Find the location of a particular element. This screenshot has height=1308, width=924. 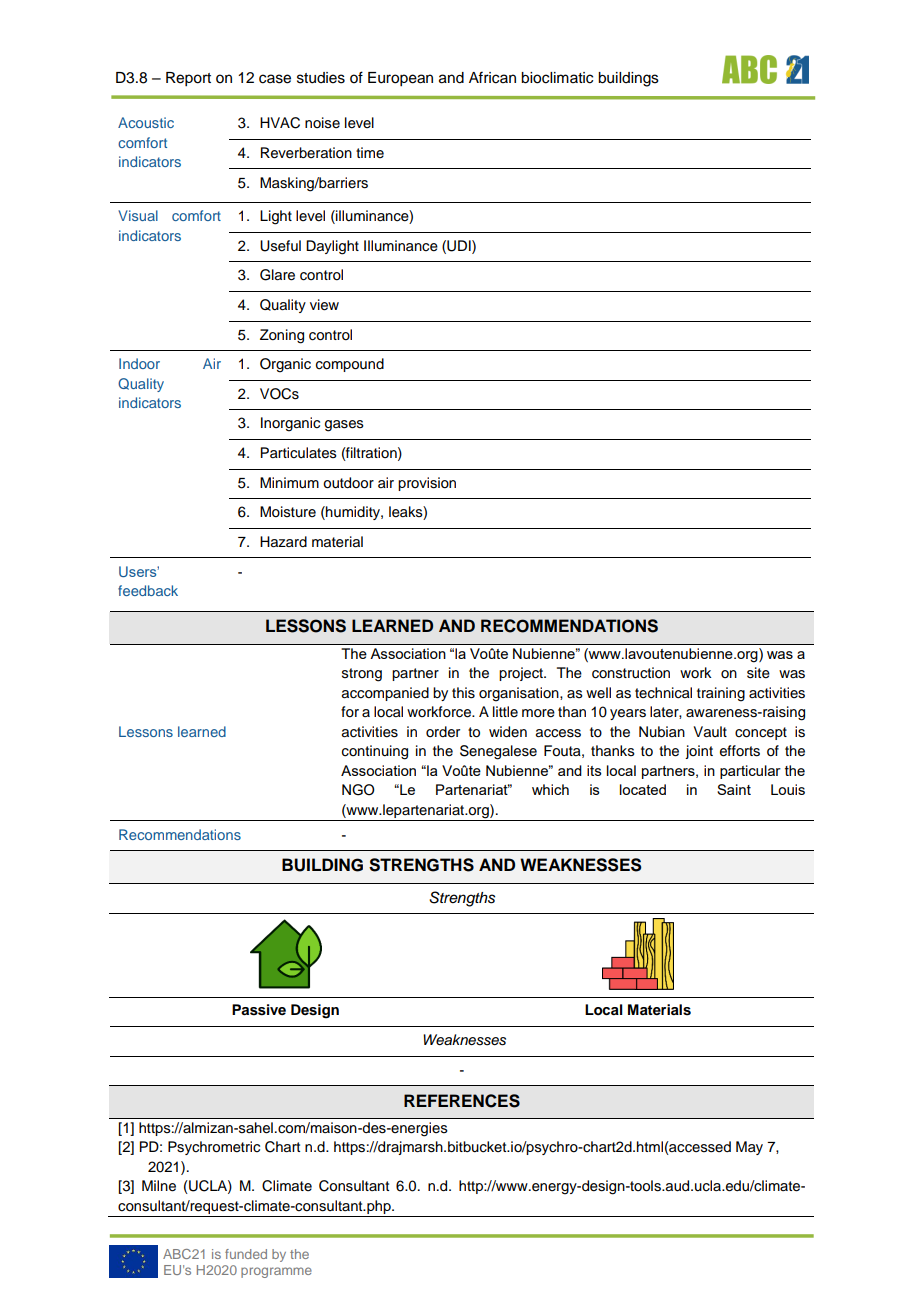

this is located at coordinates (463, 693).
